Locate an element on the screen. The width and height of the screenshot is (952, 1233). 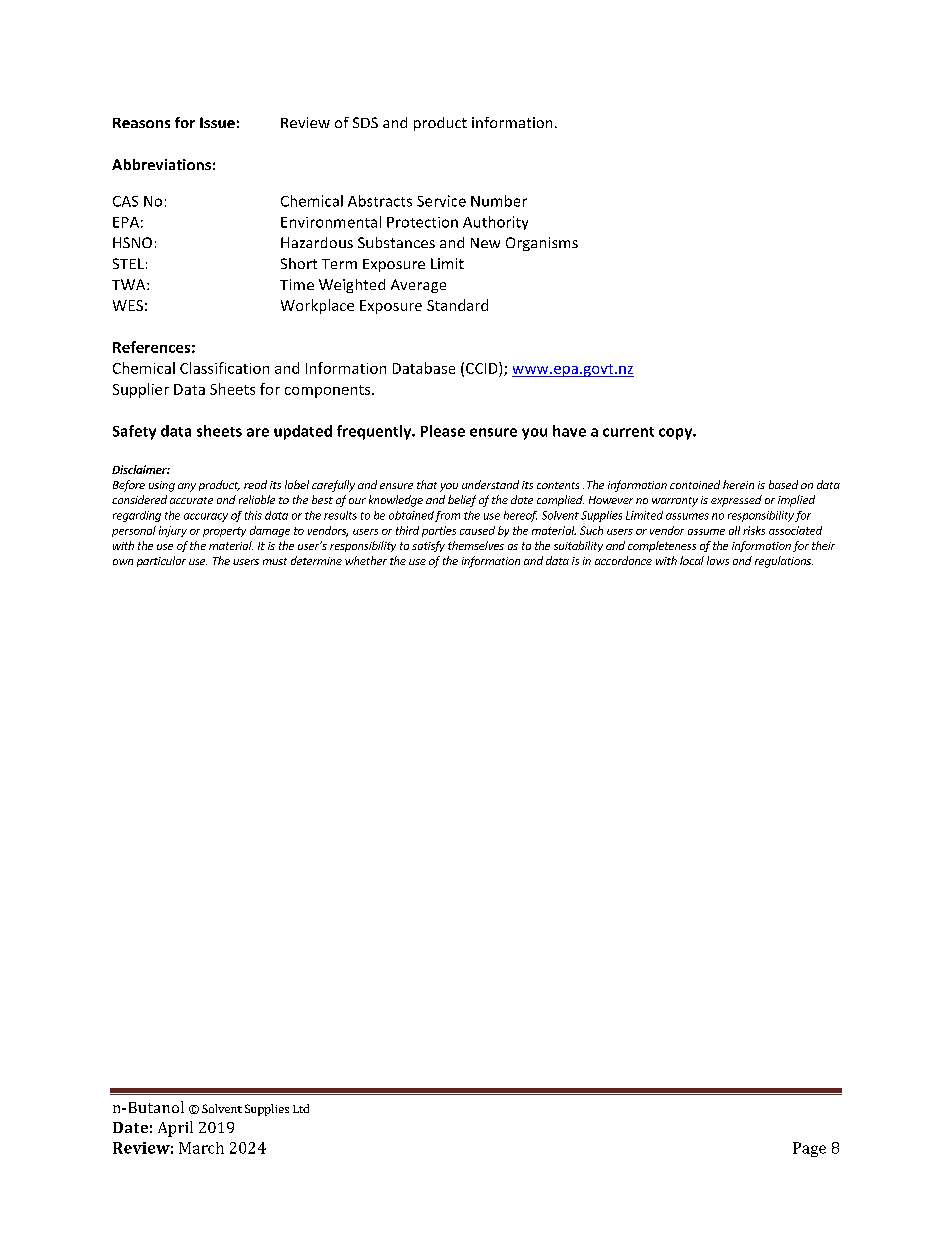
Please is located at coordinates (443, 431).
